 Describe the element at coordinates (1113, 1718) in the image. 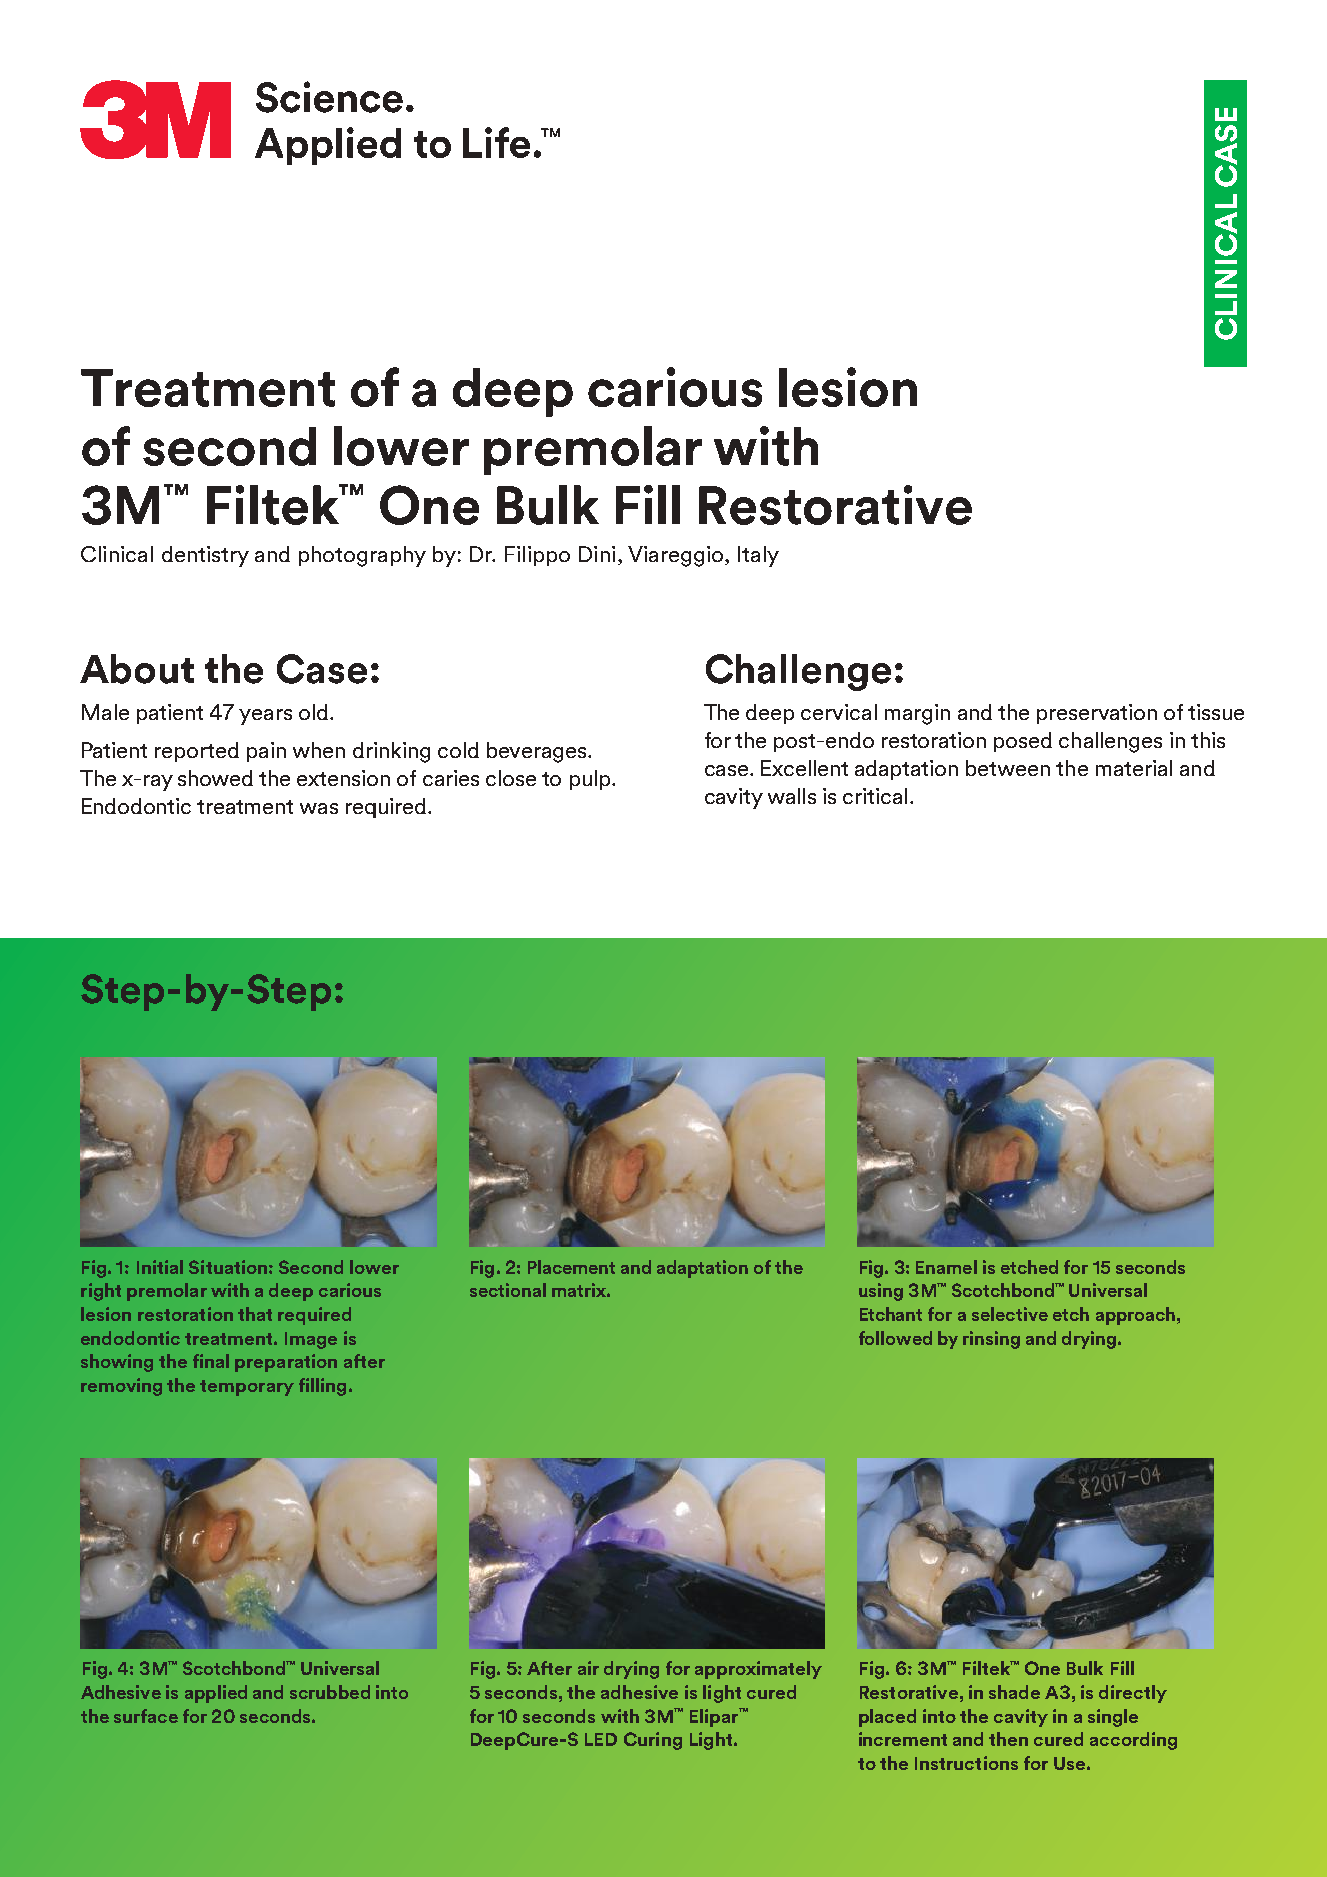

I see `single` at that location.
